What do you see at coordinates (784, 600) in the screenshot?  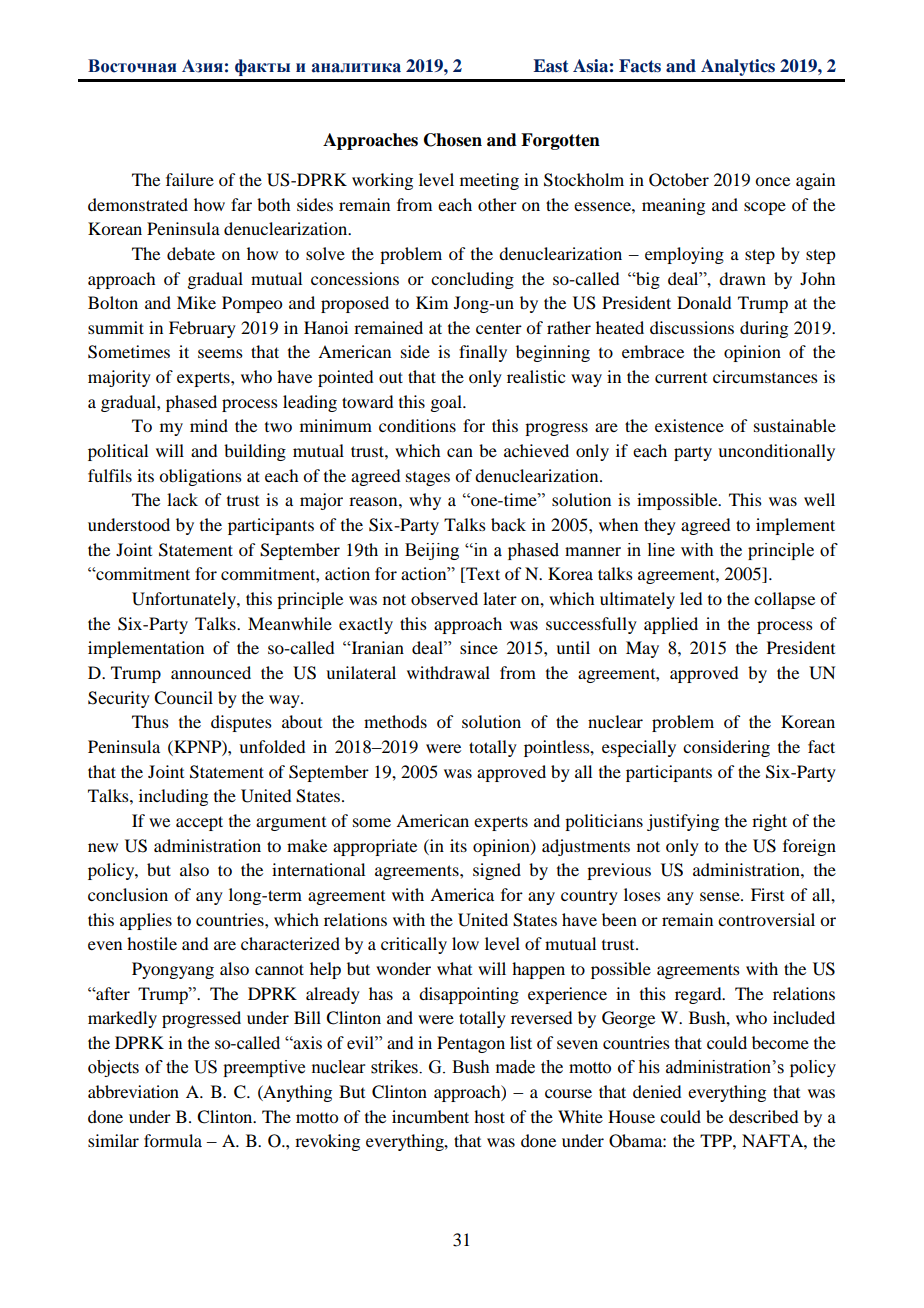 I see `collapse` at bounding box center [784, 600].
